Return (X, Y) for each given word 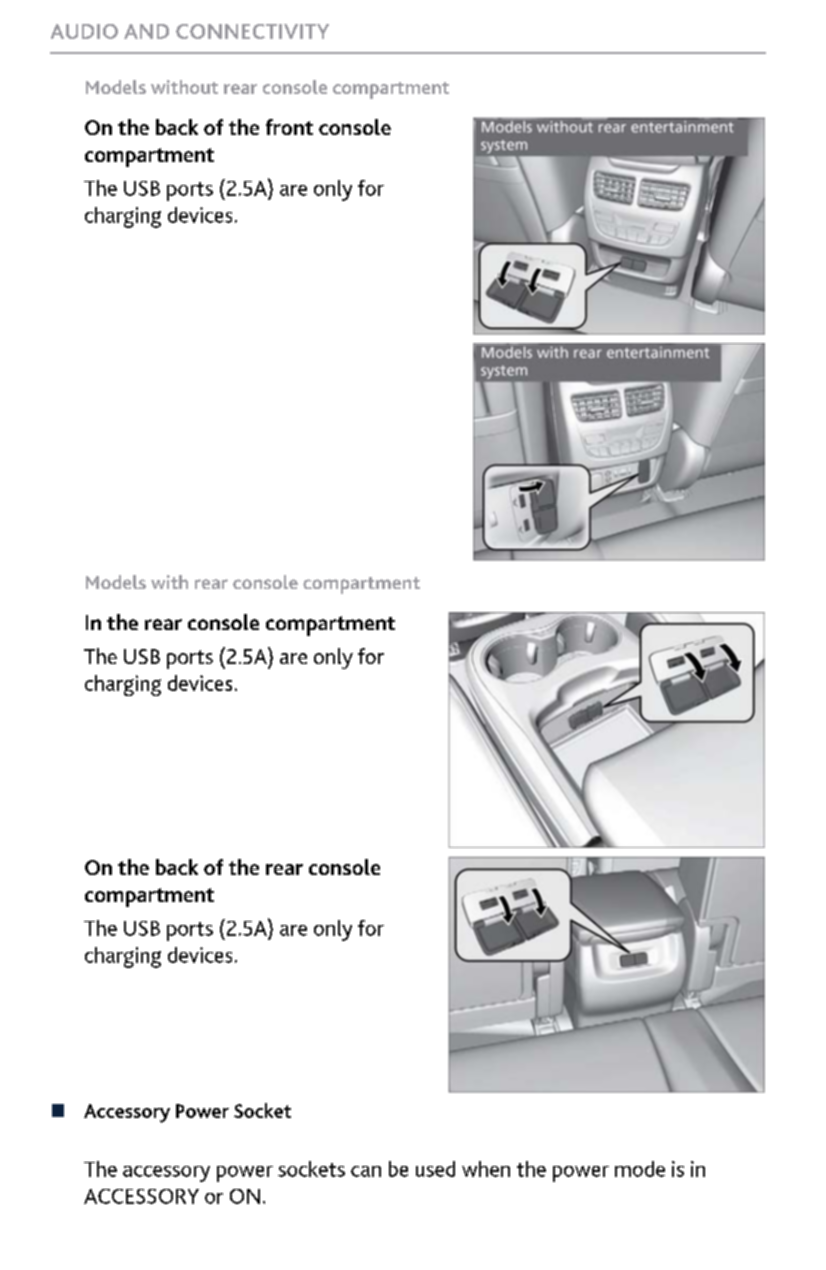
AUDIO (84, 31)
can (366, 1171)
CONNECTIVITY (252, 31)
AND (146, 31)
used (435, 1169)
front (289, 127)
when (486, 1169)
